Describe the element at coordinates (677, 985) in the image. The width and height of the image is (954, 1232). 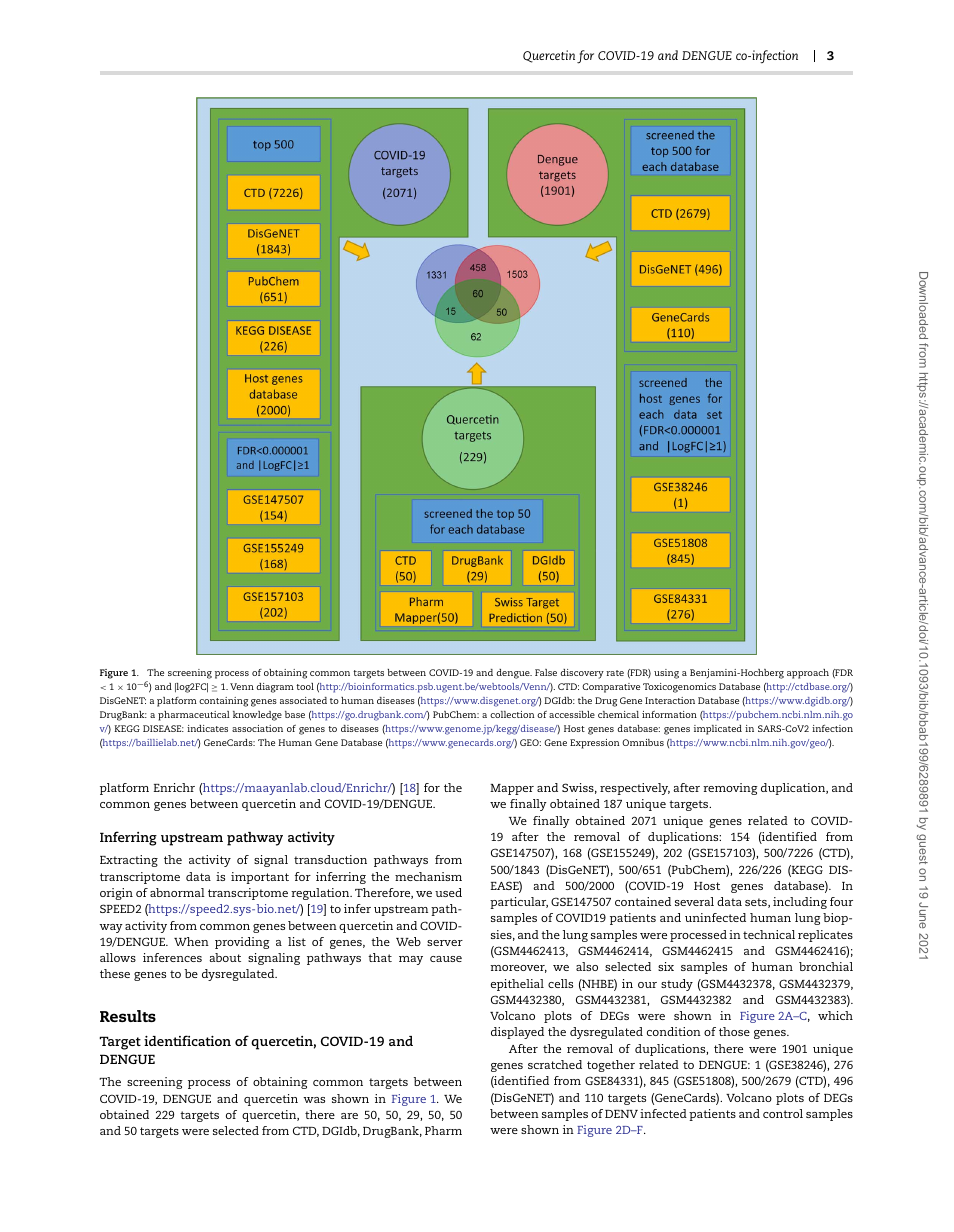
I see `study` at that location.
